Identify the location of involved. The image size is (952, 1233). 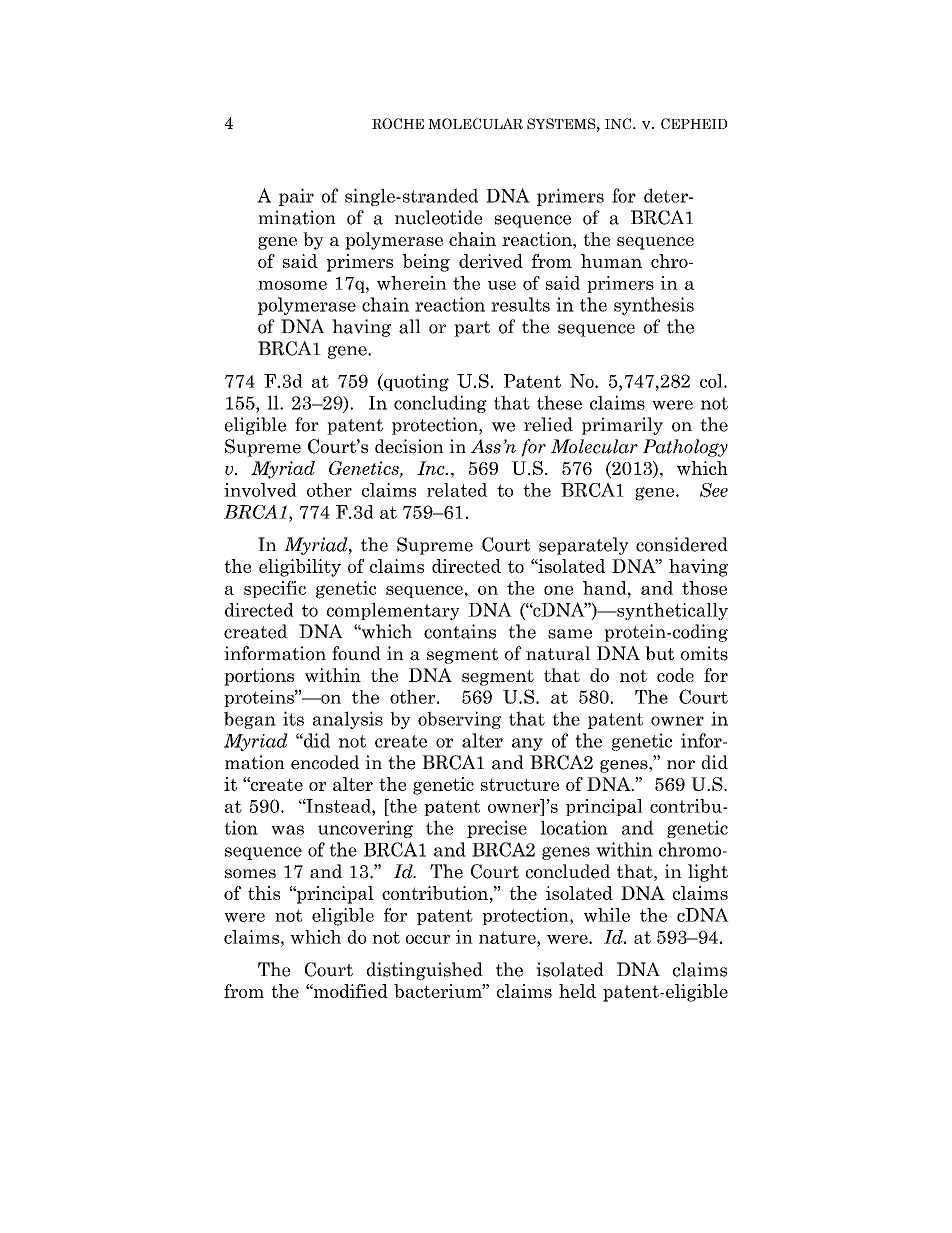
(260, 490).
